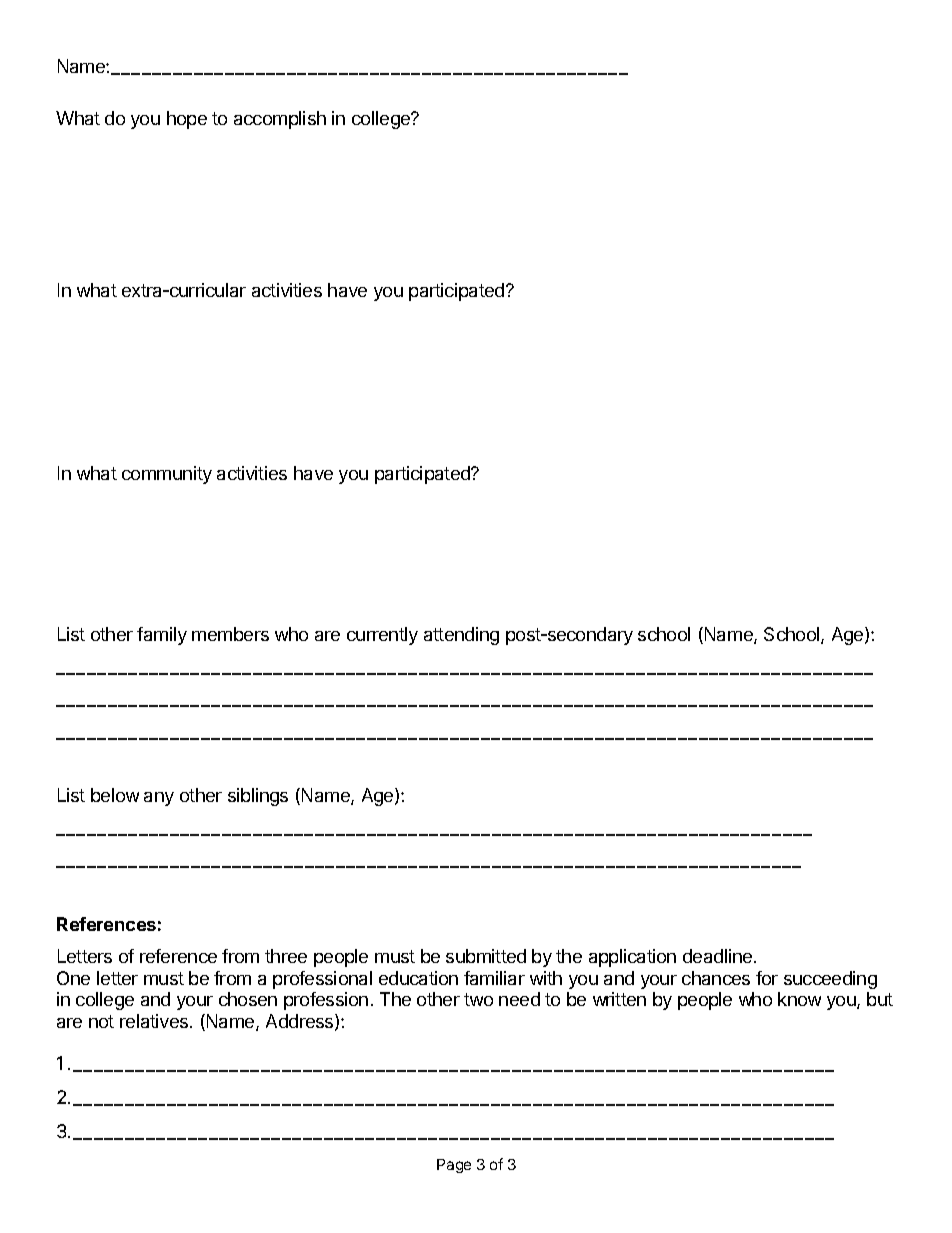 This image has width=952, height=1233. I want to click on deadline, so click(719, 956).
